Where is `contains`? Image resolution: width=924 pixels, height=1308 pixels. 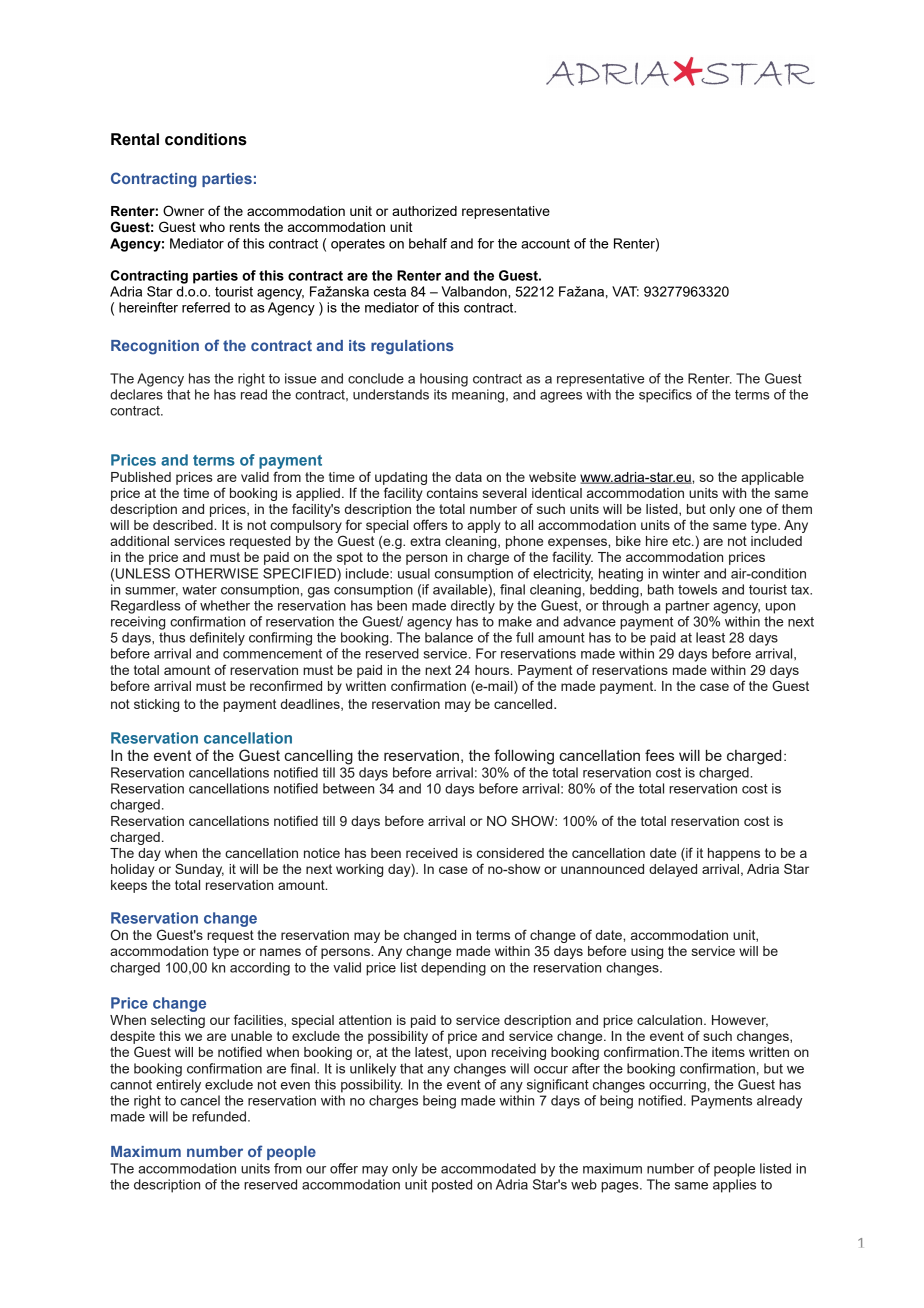
contains is located at coordinates (452, 493).
